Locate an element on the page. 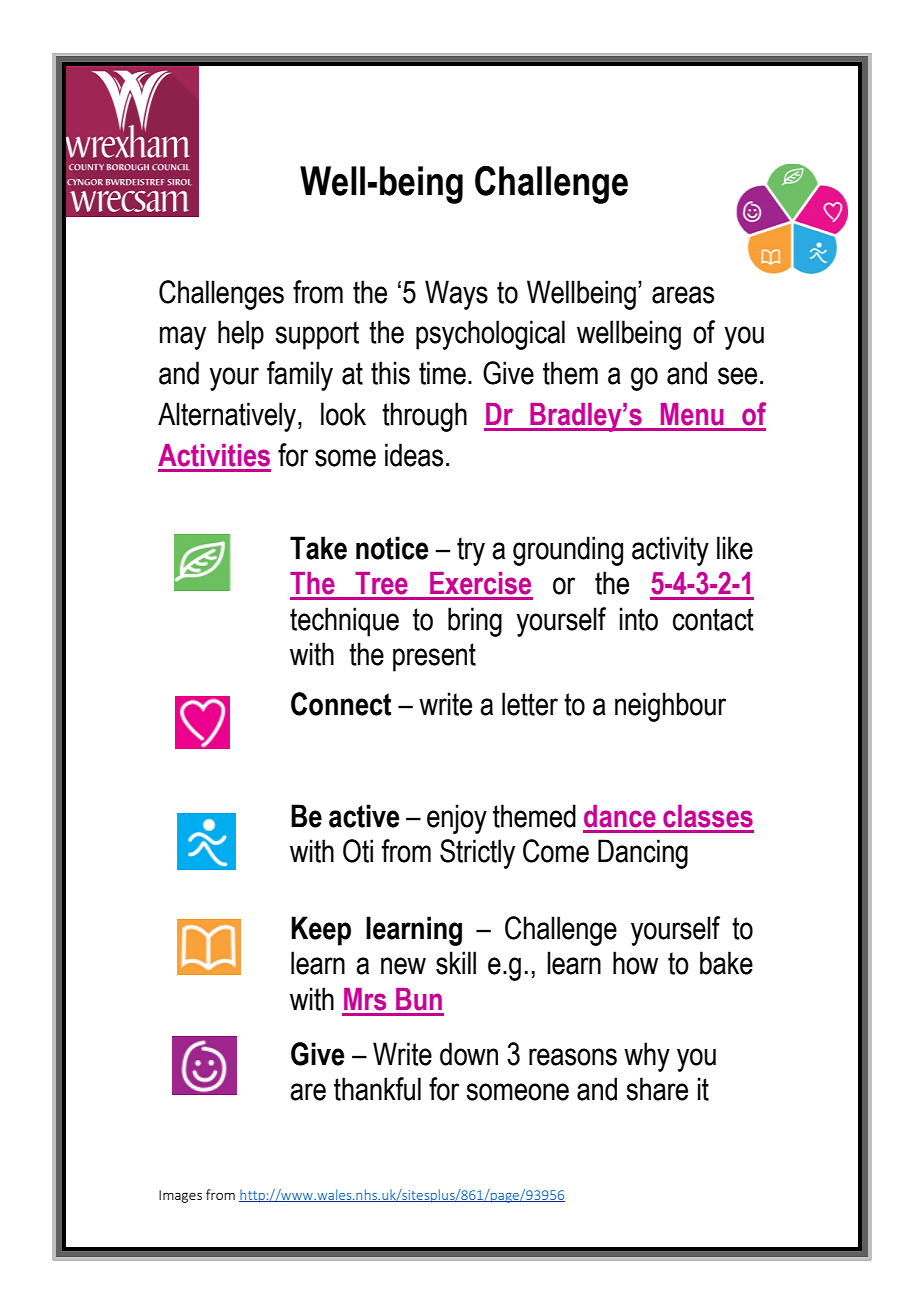 The height and width of the image is (1313, 924). Take is located at coordinates (318, 548).
